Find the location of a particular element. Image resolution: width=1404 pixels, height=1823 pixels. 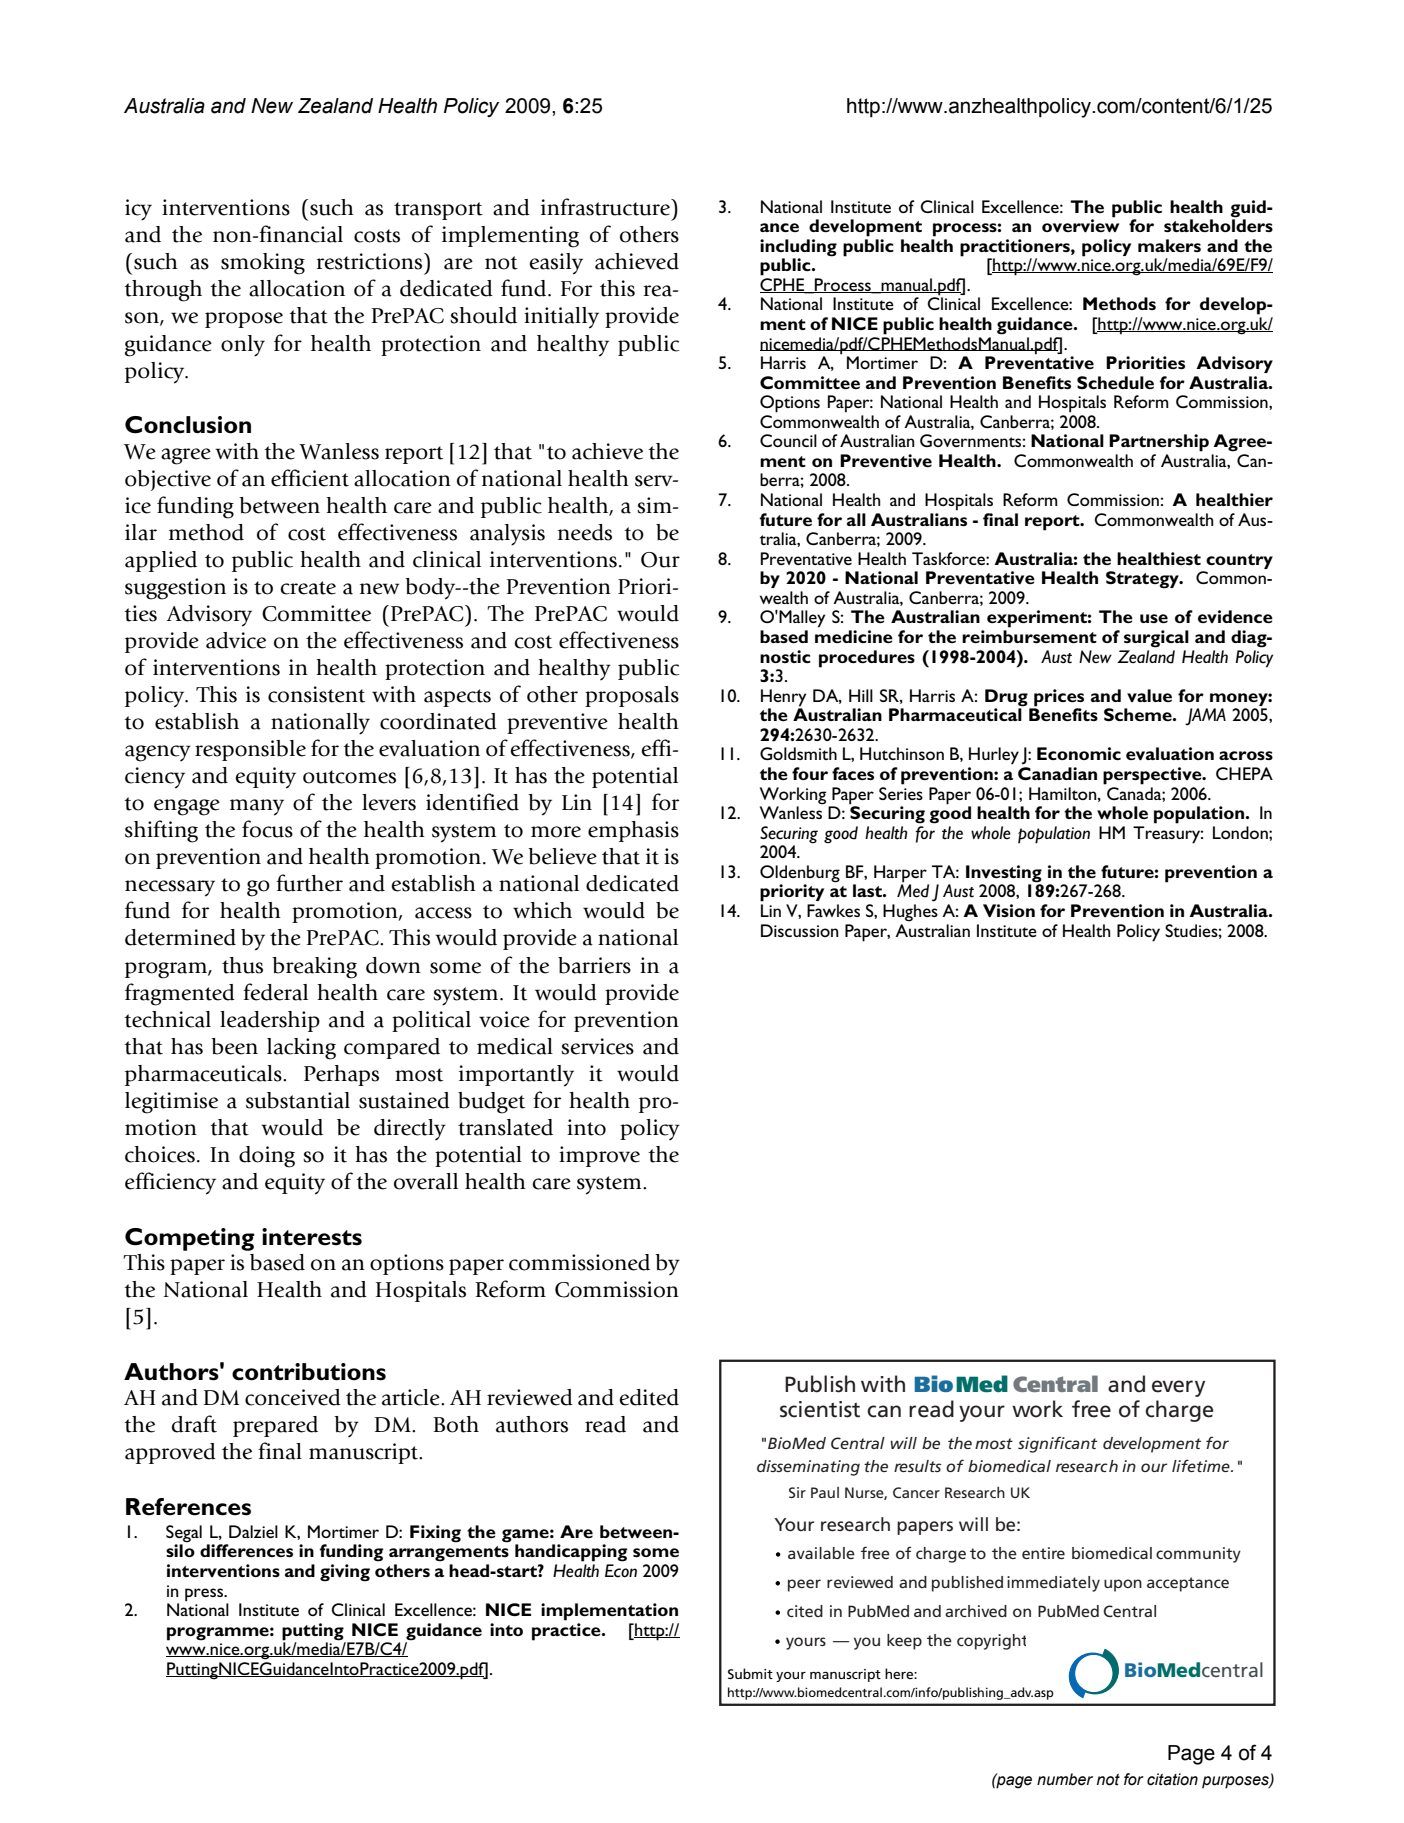

Submit is located at coordinates (750, 1673).
